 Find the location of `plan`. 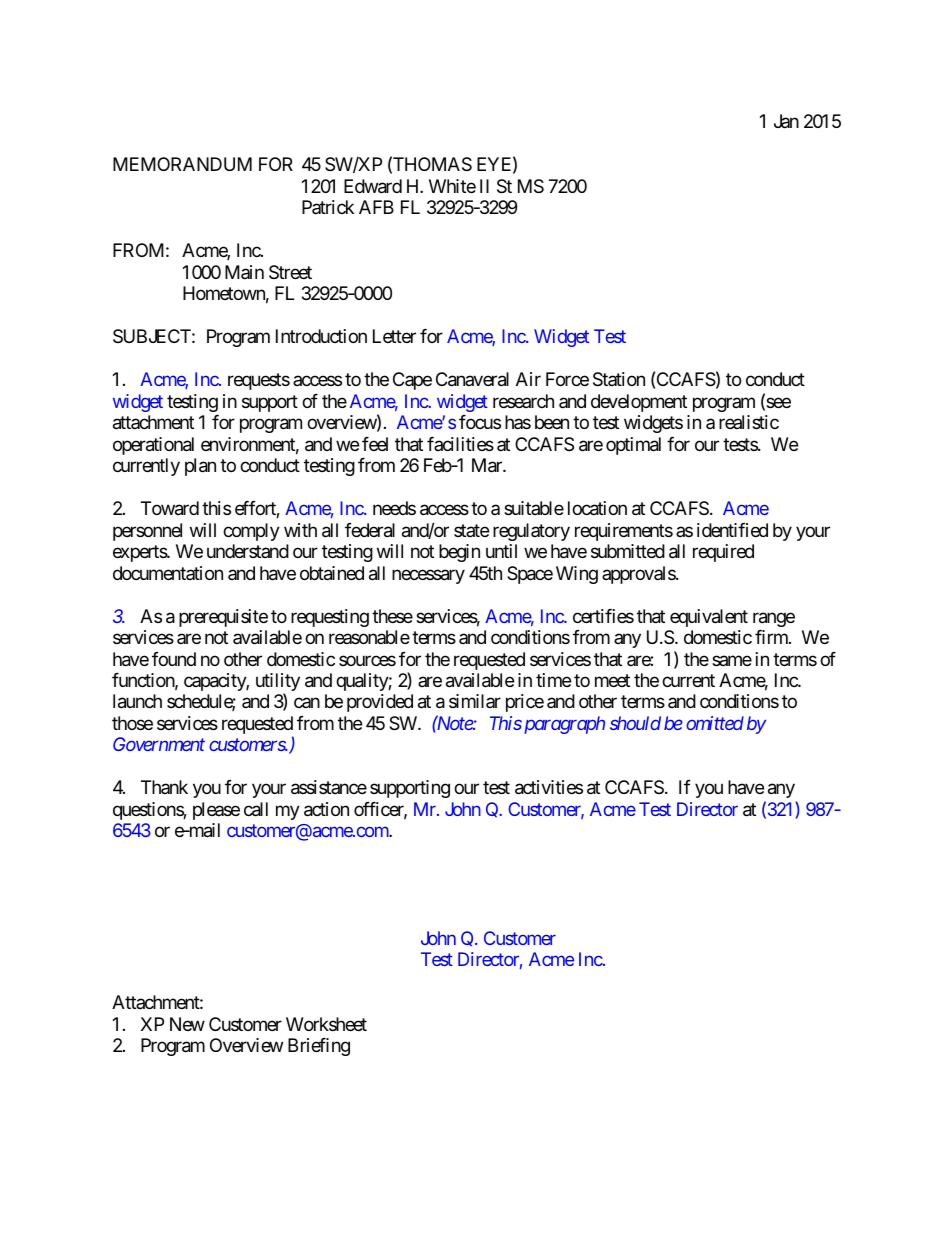

plan is located at coordinates (200, 467).
